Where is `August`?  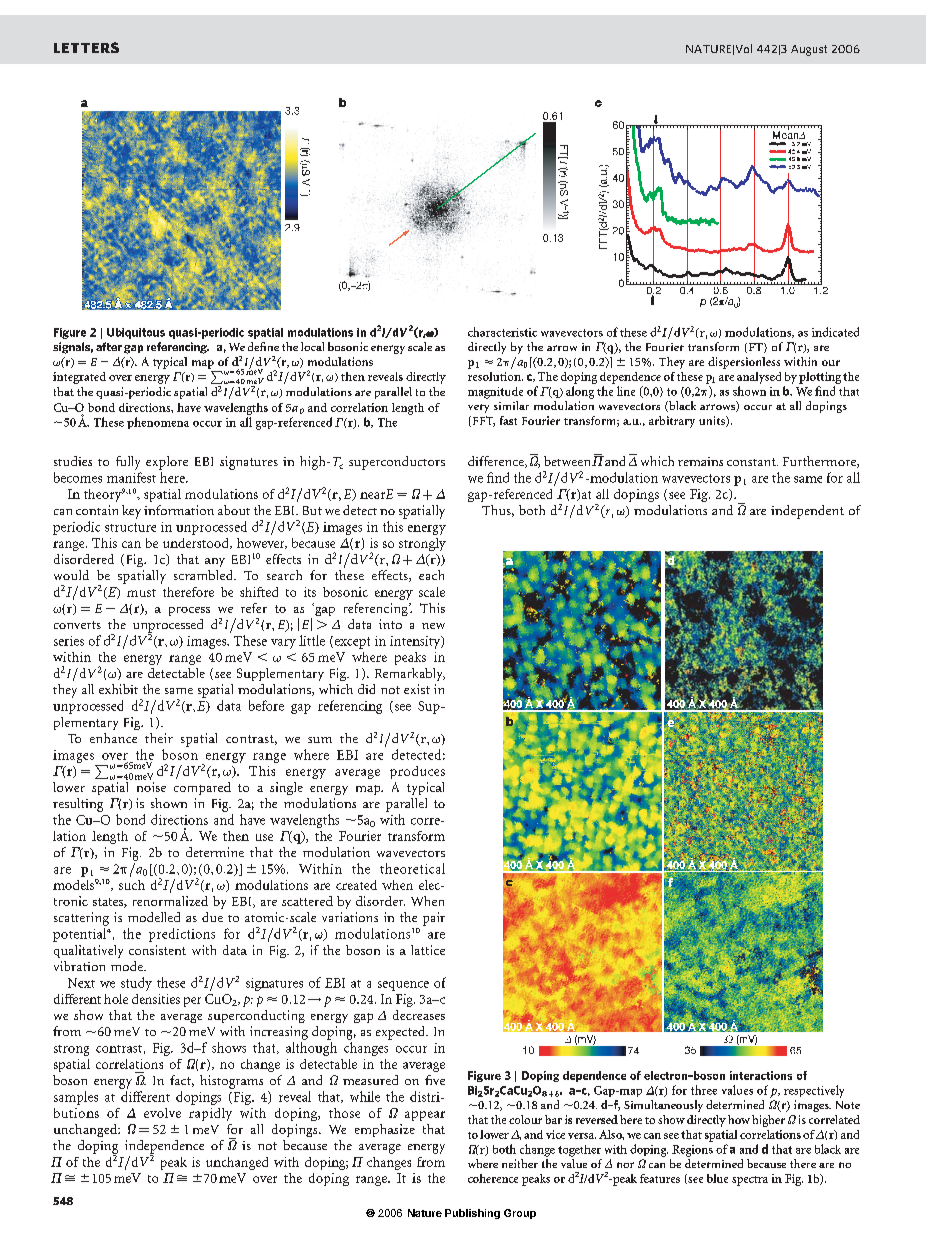
August is located at coordinates (809, 50).
